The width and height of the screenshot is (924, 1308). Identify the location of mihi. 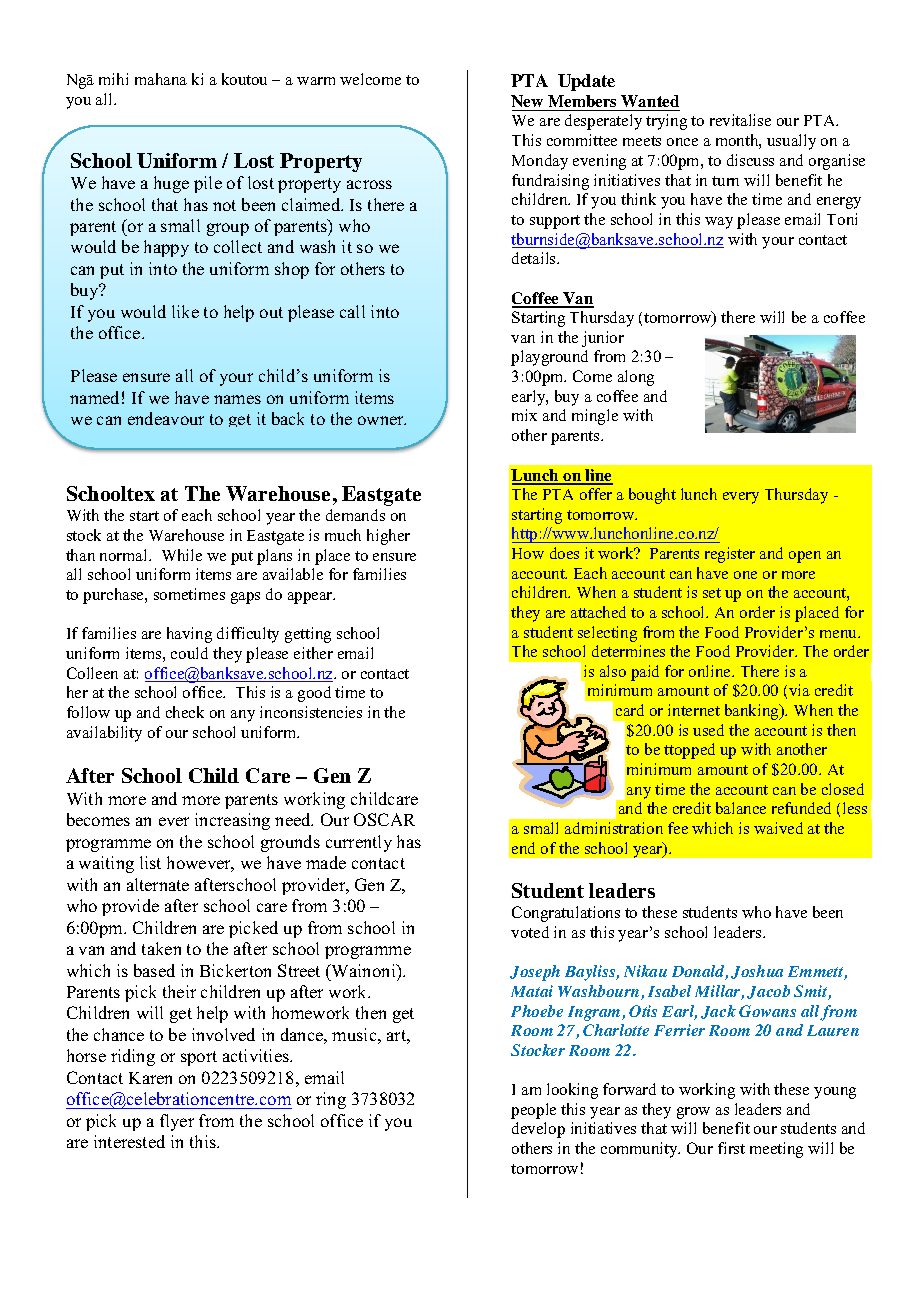
(113, 79).
